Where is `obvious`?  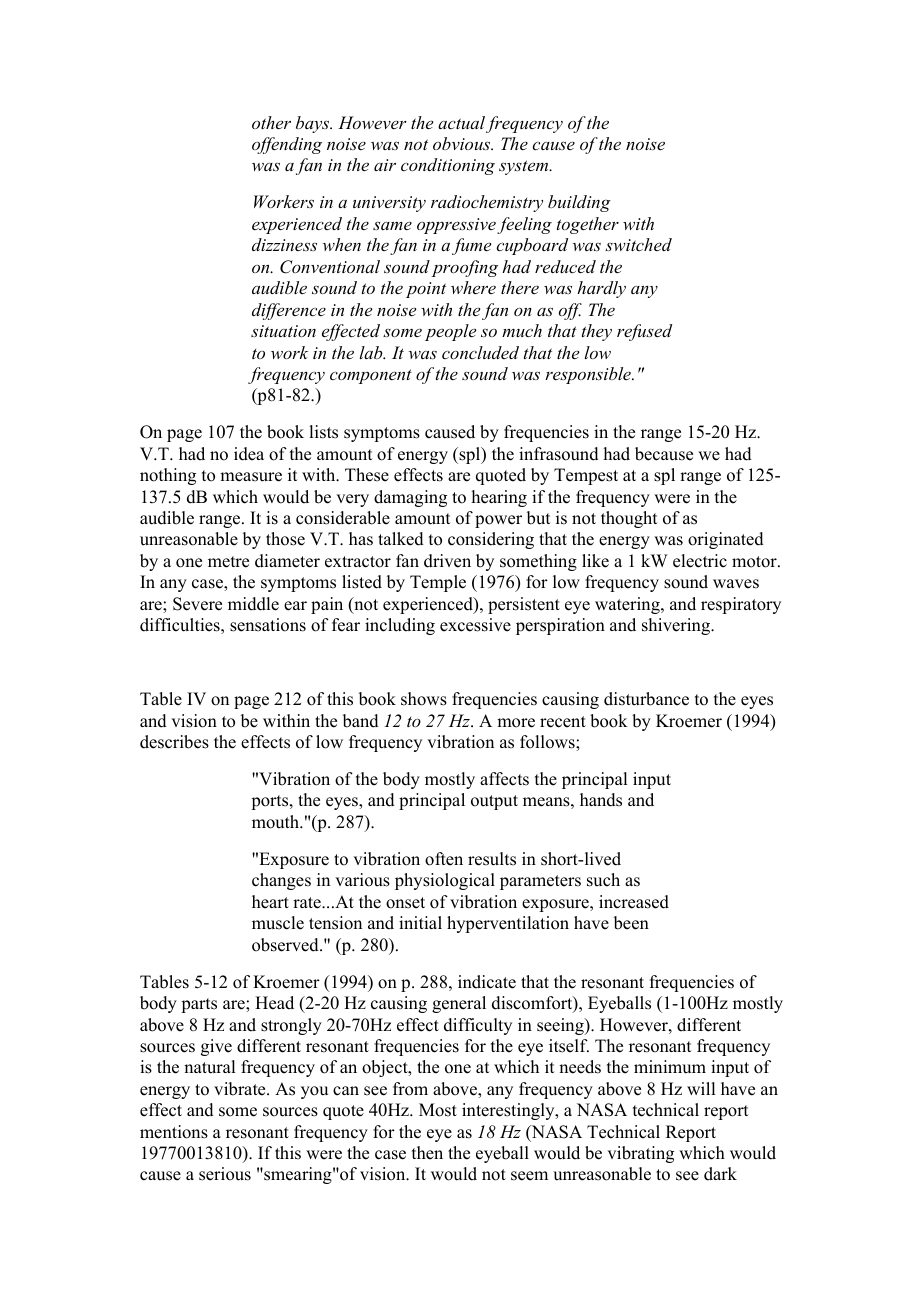
obvious is located at coordinates (463, 143).
